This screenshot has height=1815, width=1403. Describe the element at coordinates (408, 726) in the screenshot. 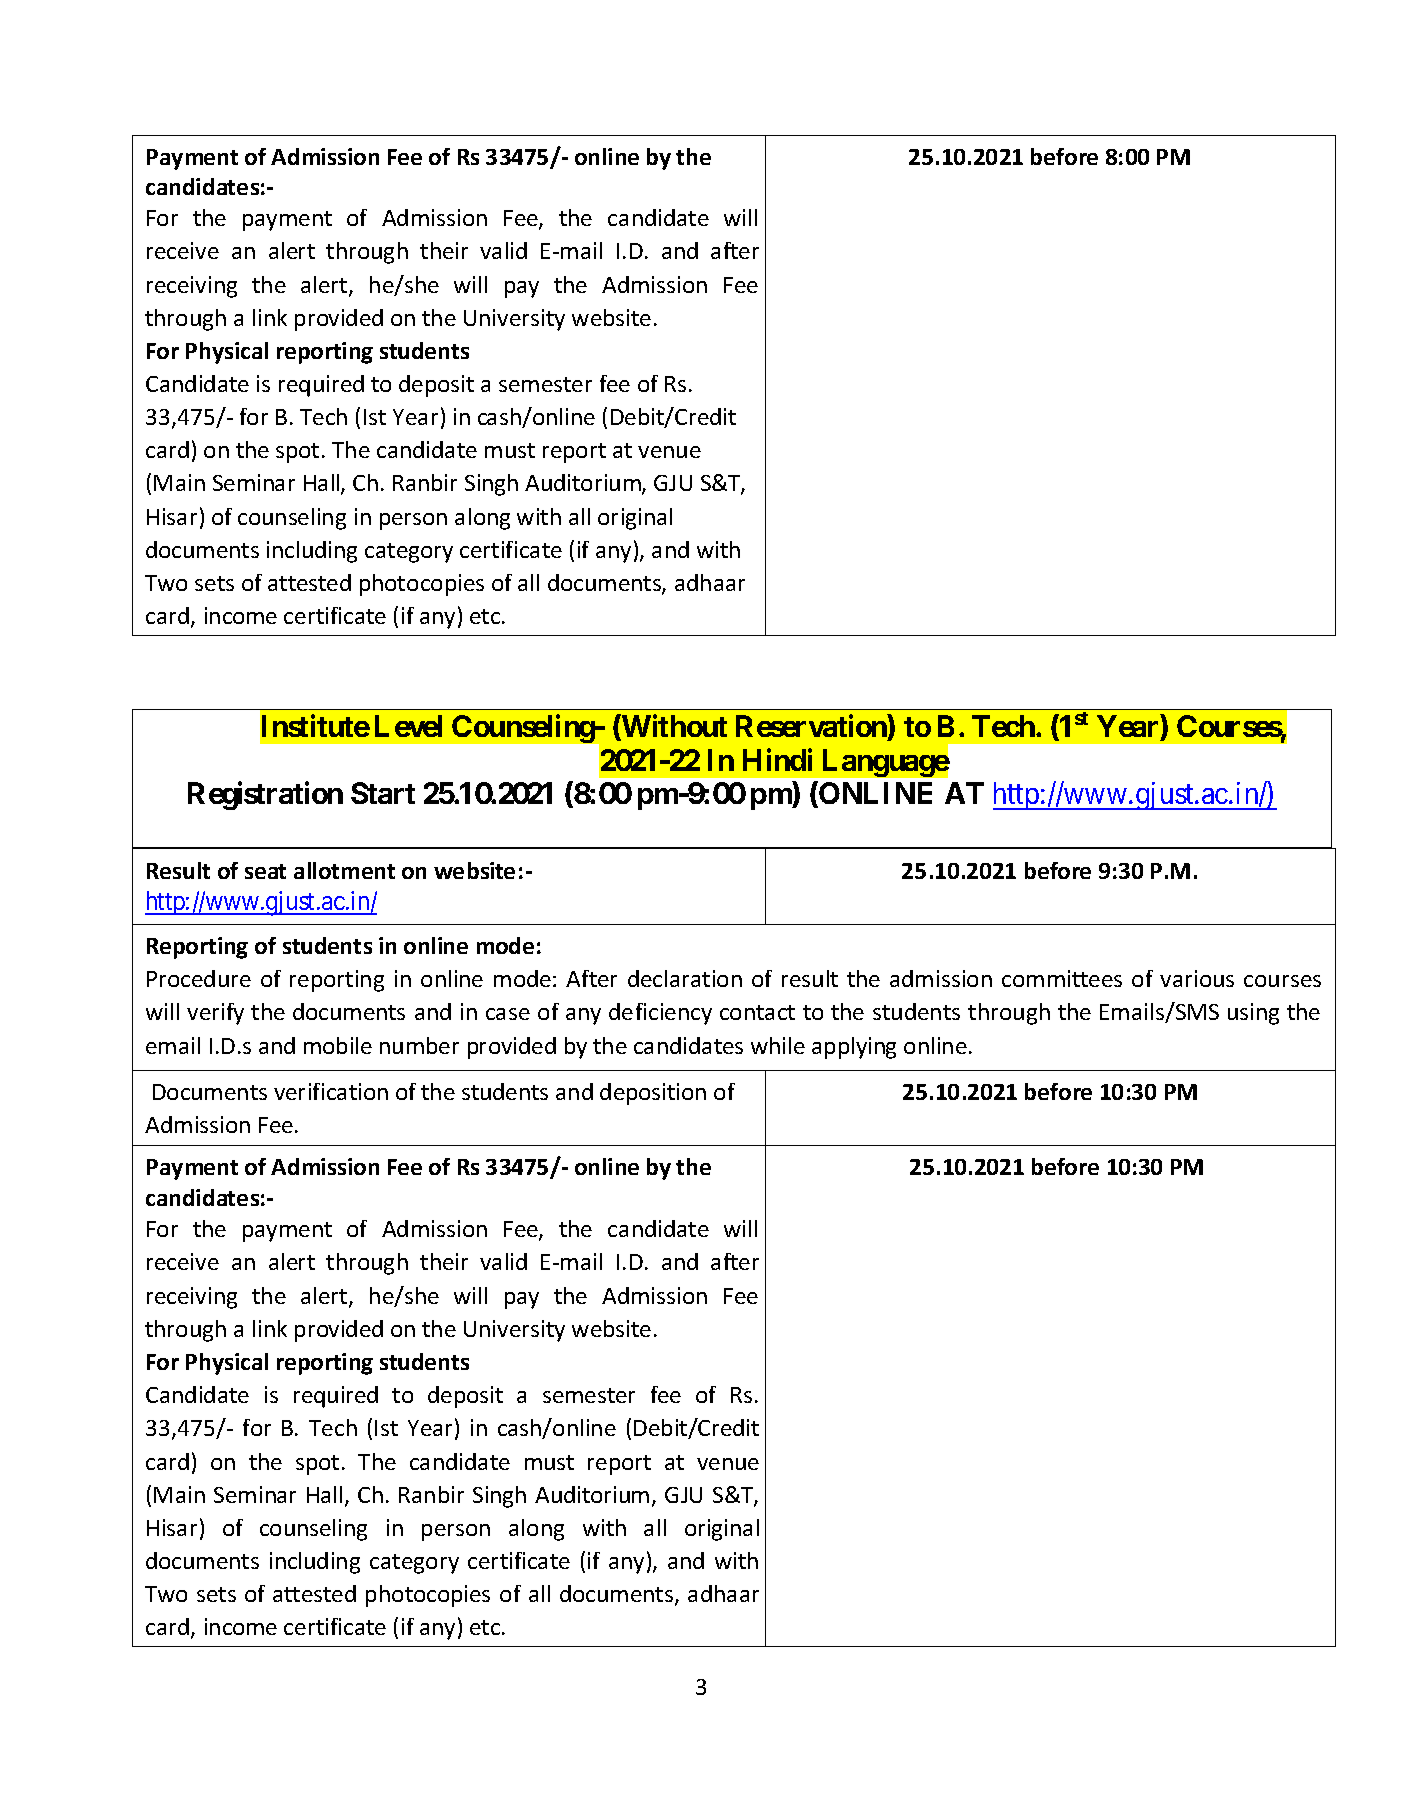

I see `Level` at that location.
